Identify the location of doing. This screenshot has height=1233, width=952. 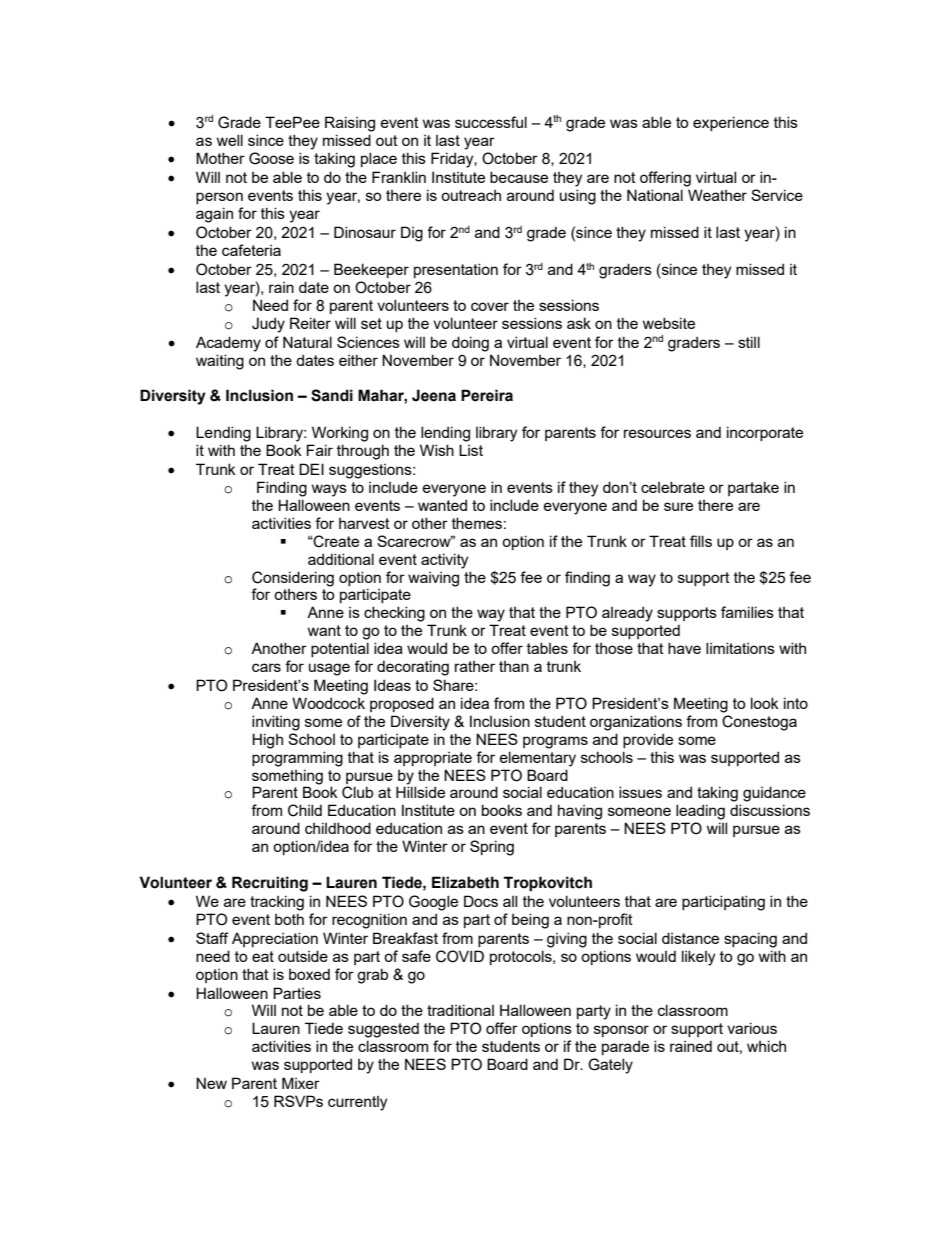
(470, 344).
